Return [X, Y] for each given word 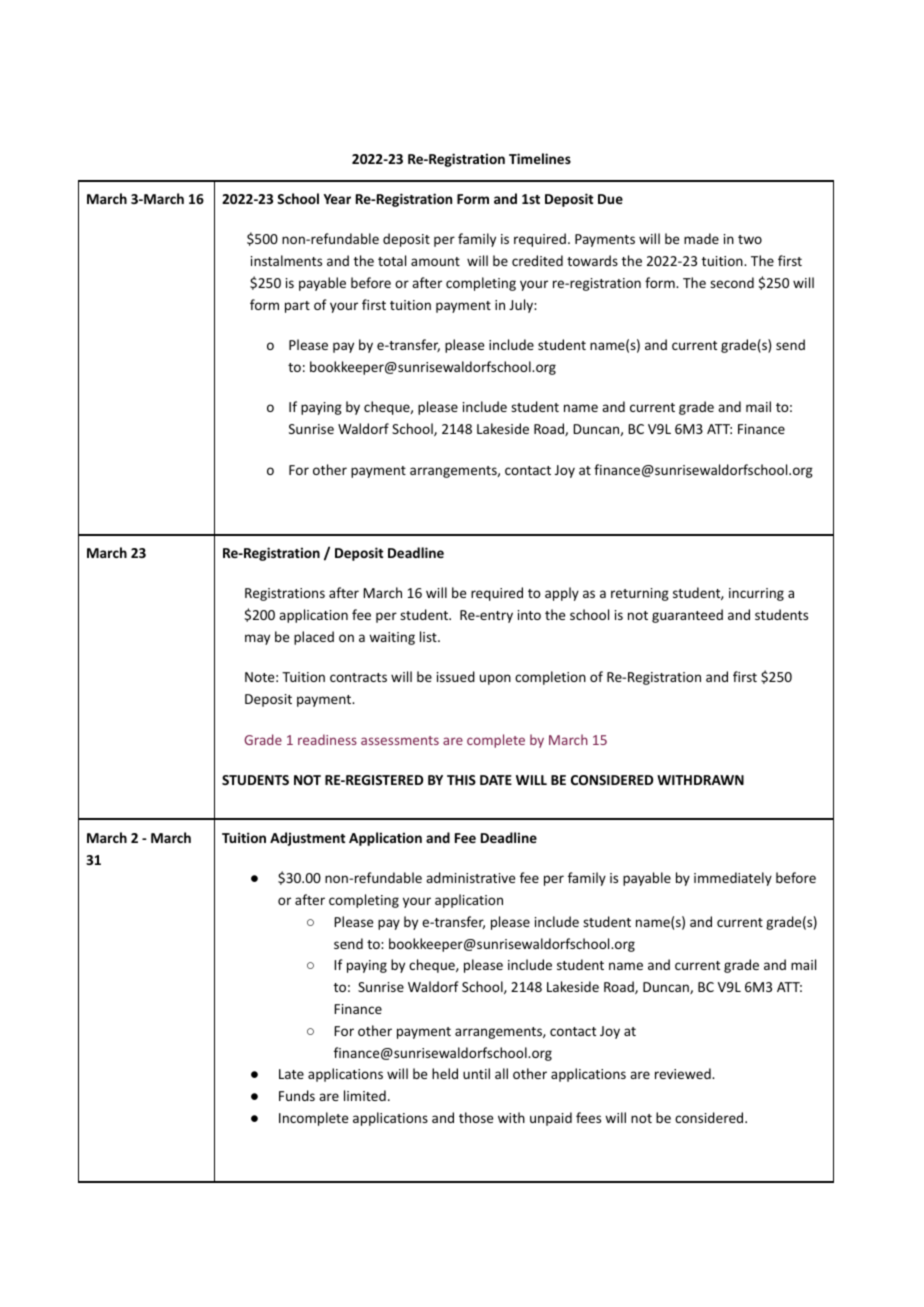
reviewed [684, 1073]
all [501, 1073]
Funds [297, 1095]
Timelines [540, 158]
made [701, 238]
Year [337, 199]
